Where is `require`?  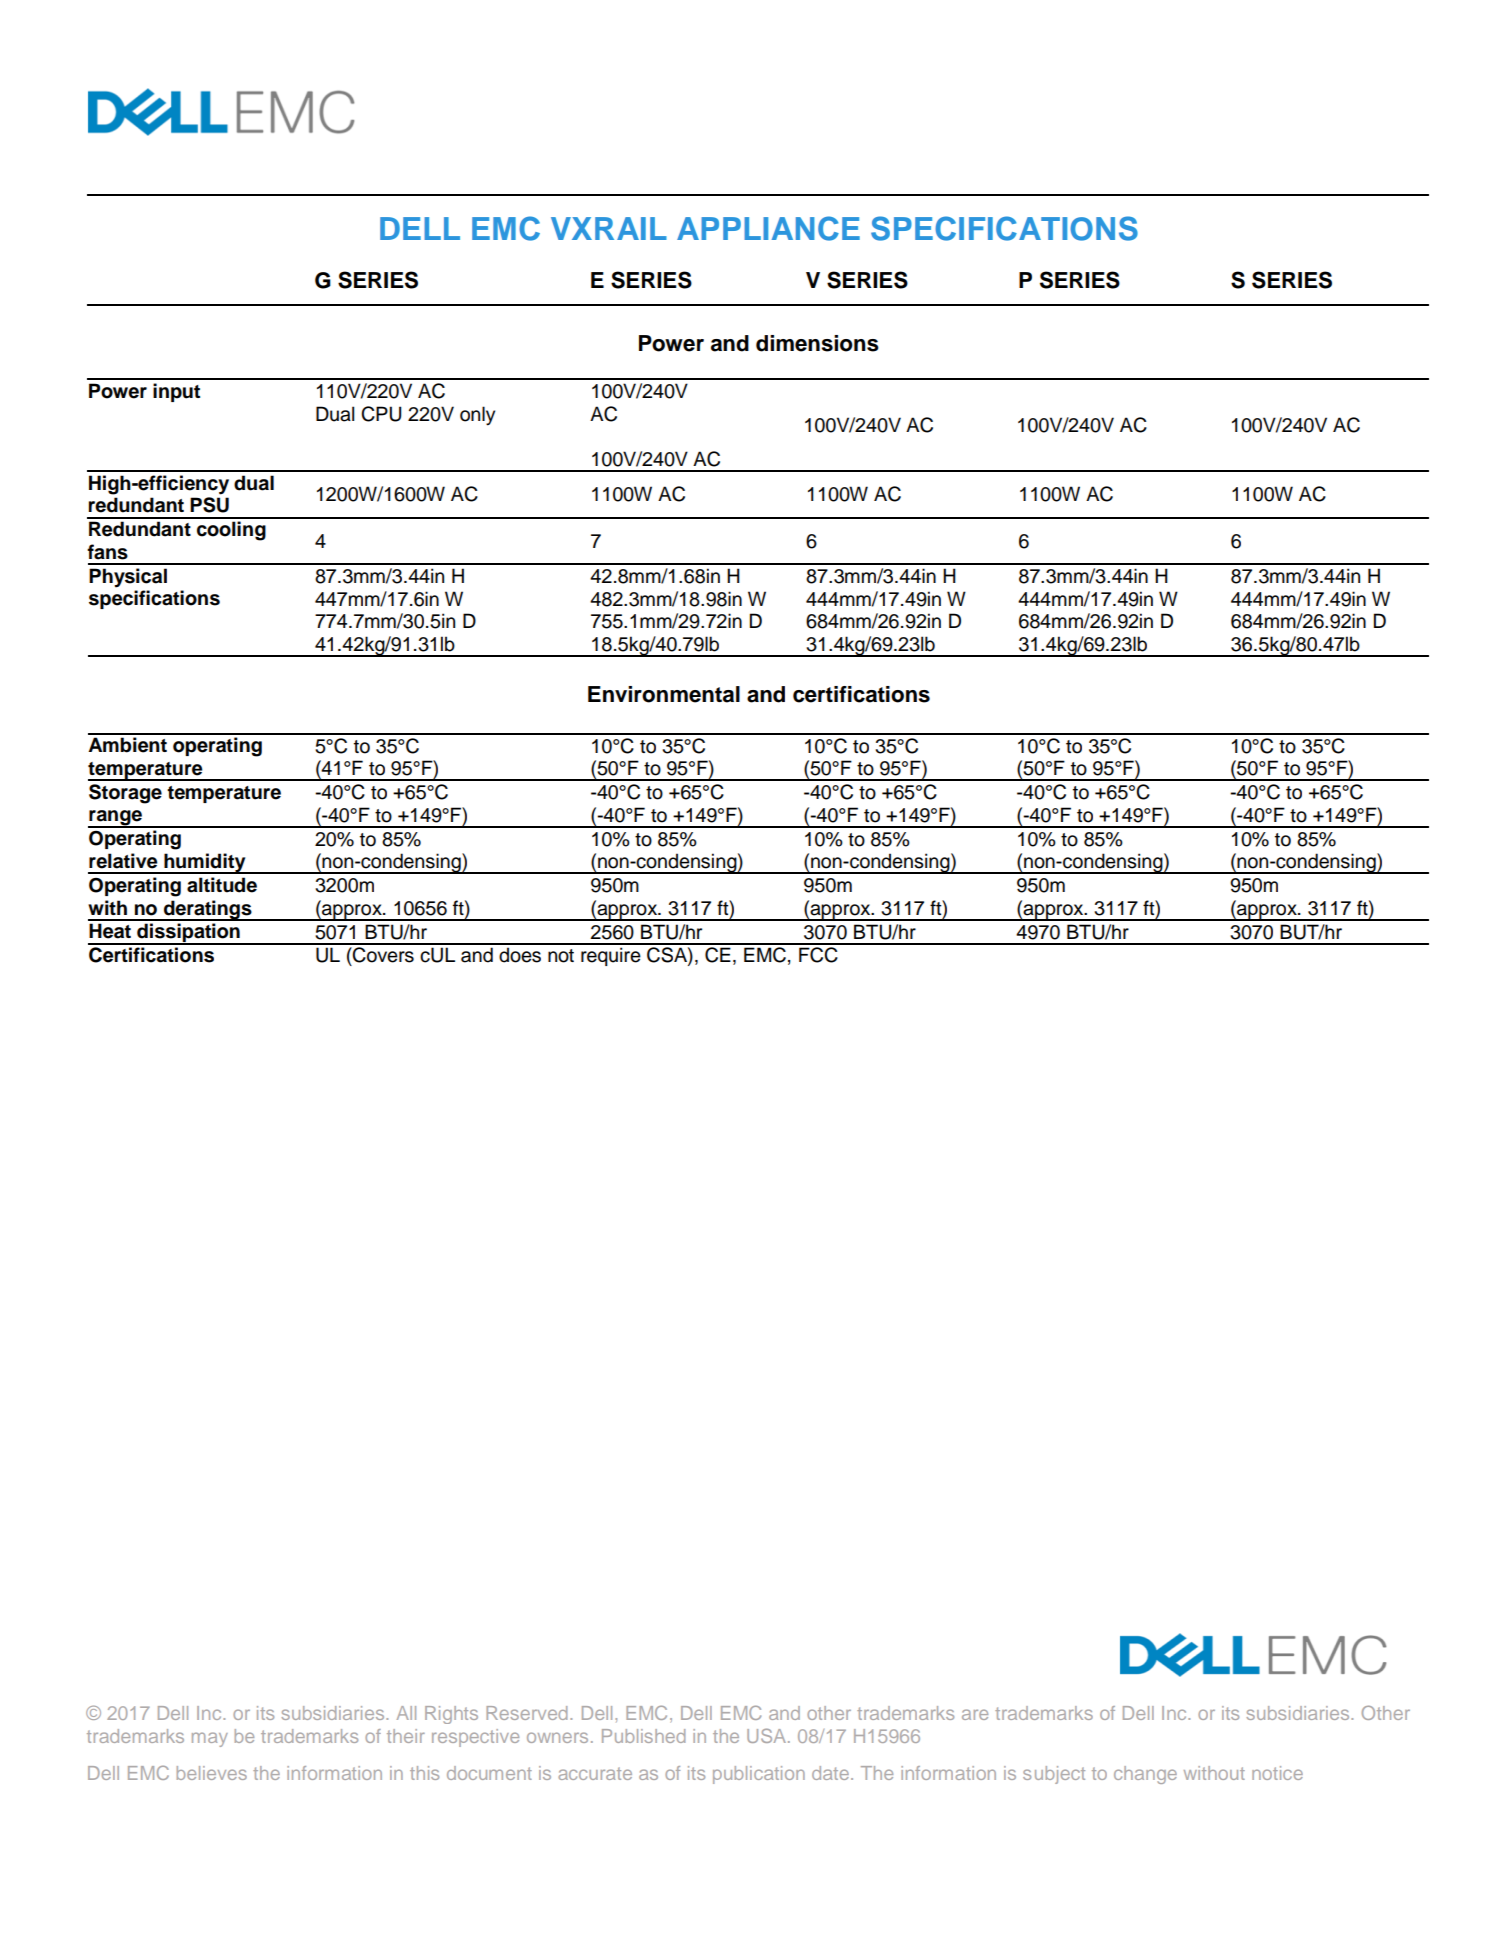
require is located at coordinates (611, 956).
